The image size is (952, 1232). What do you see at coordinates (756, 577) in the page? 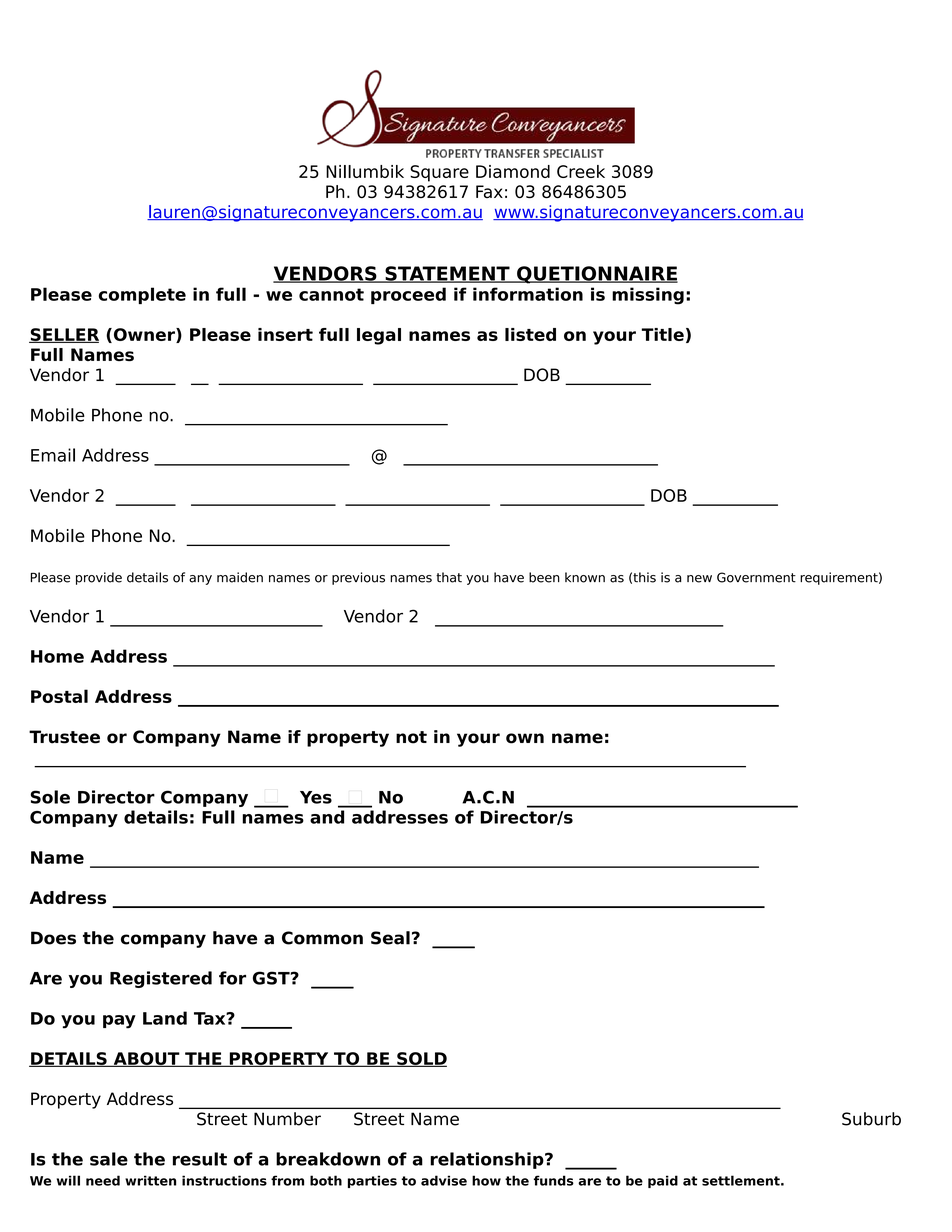
I see `Government` at bounding box center [756, 577].
